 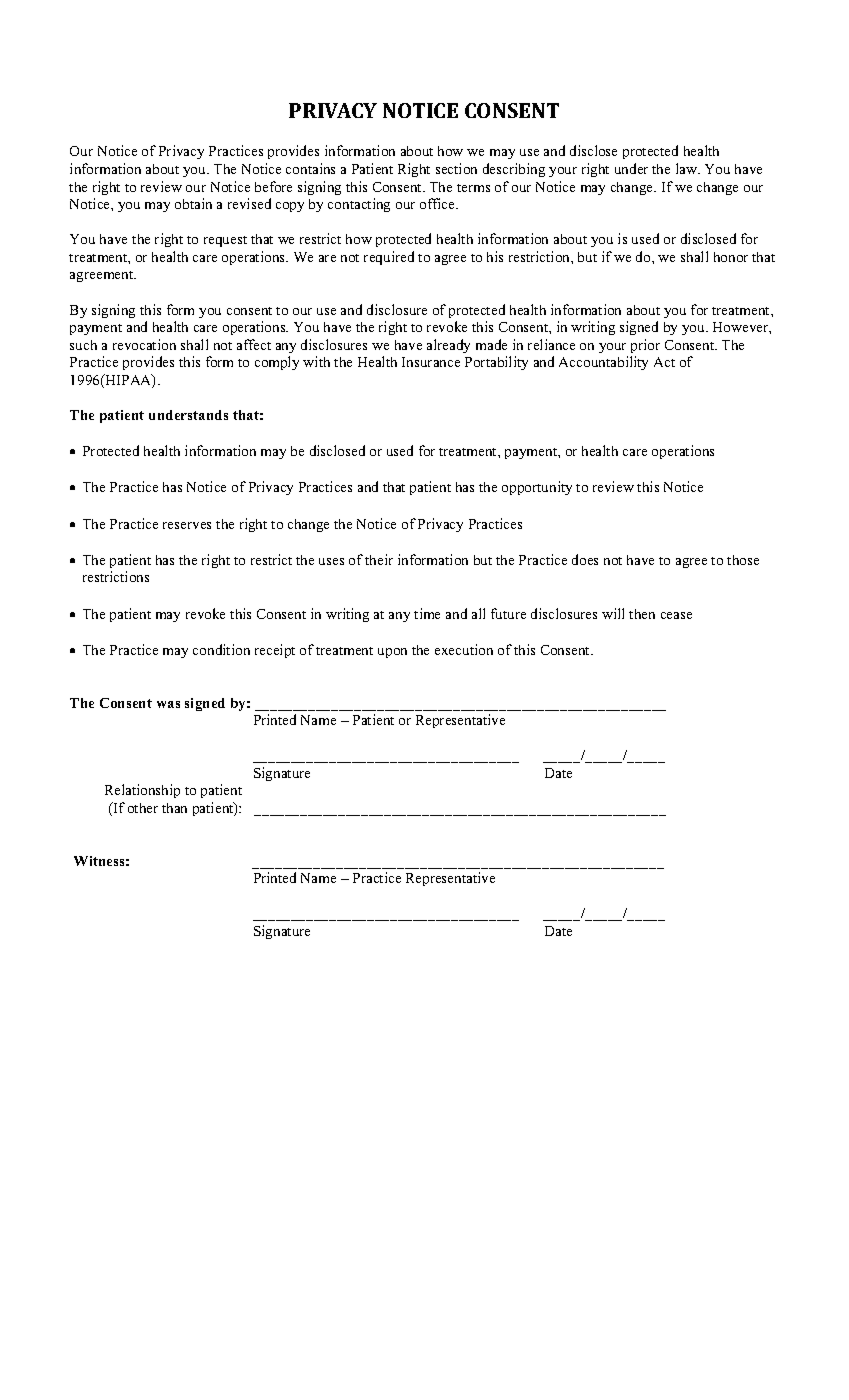 I want to click on office, so click(x=438, y=203).
